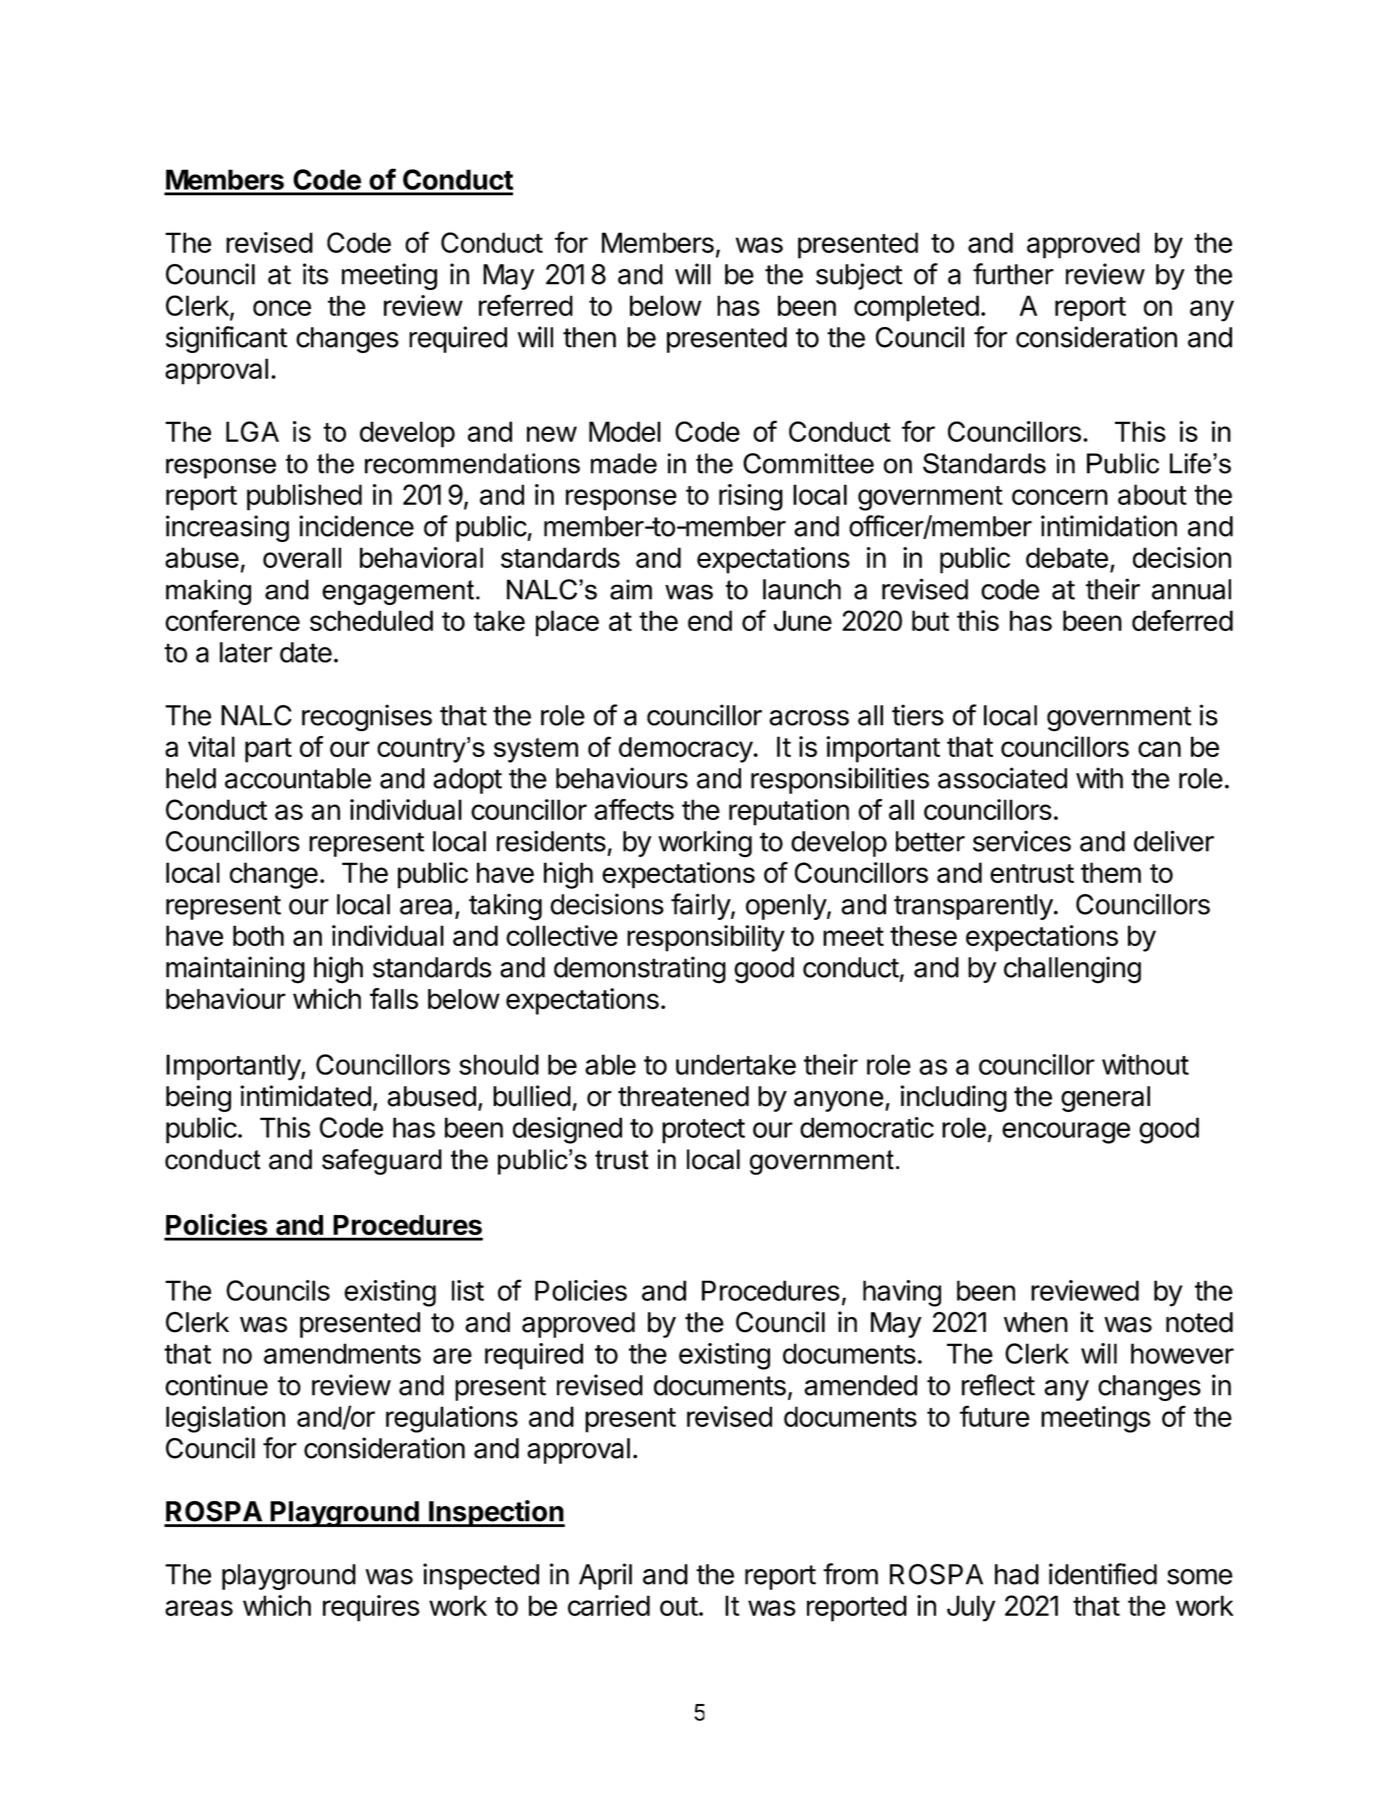  Describe the element at coordinates (631, 589) in the page. I see `aim` at that location.
